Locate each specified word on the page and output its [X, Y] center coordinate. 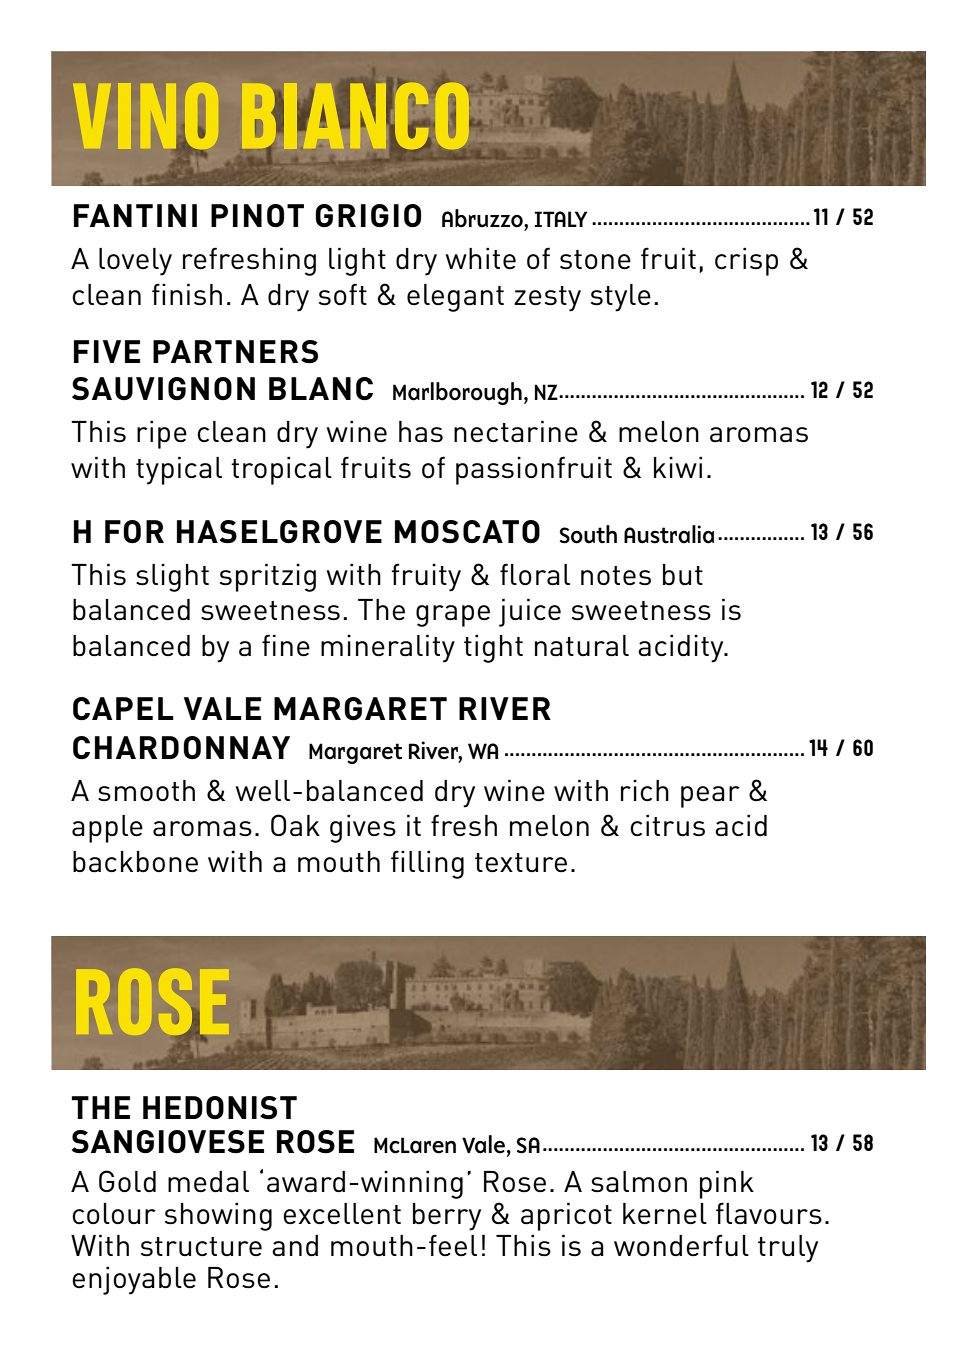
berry [447, 1217]
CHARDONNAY [181, 747]
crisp [746, 262]
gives [363, 829]
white [480, 258]
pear [710, 797]
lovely [135, 262]
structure [201, 1247]
